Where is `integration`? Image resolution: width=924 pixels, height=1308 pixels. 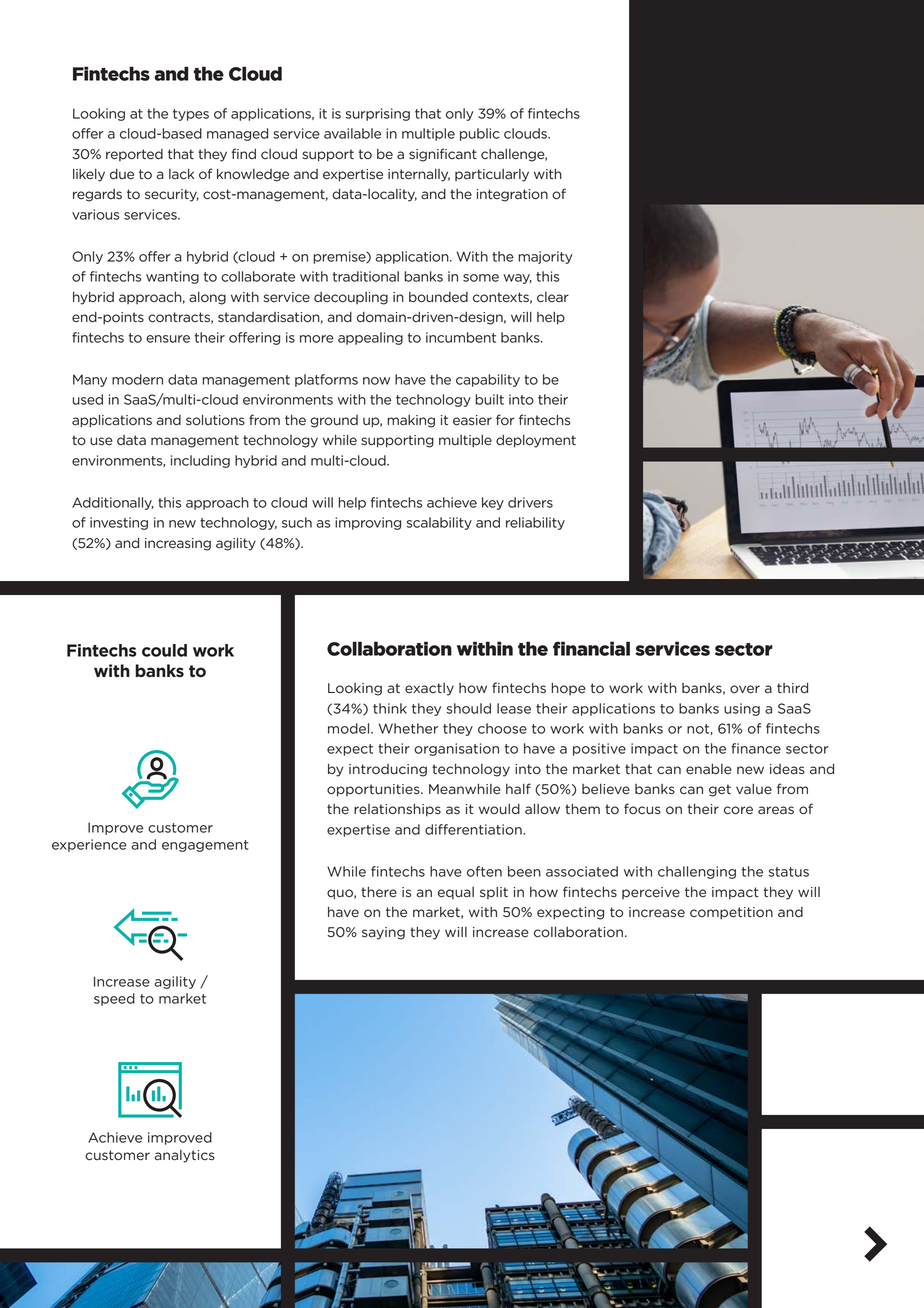
integration is located at coordinates (512, 195).
